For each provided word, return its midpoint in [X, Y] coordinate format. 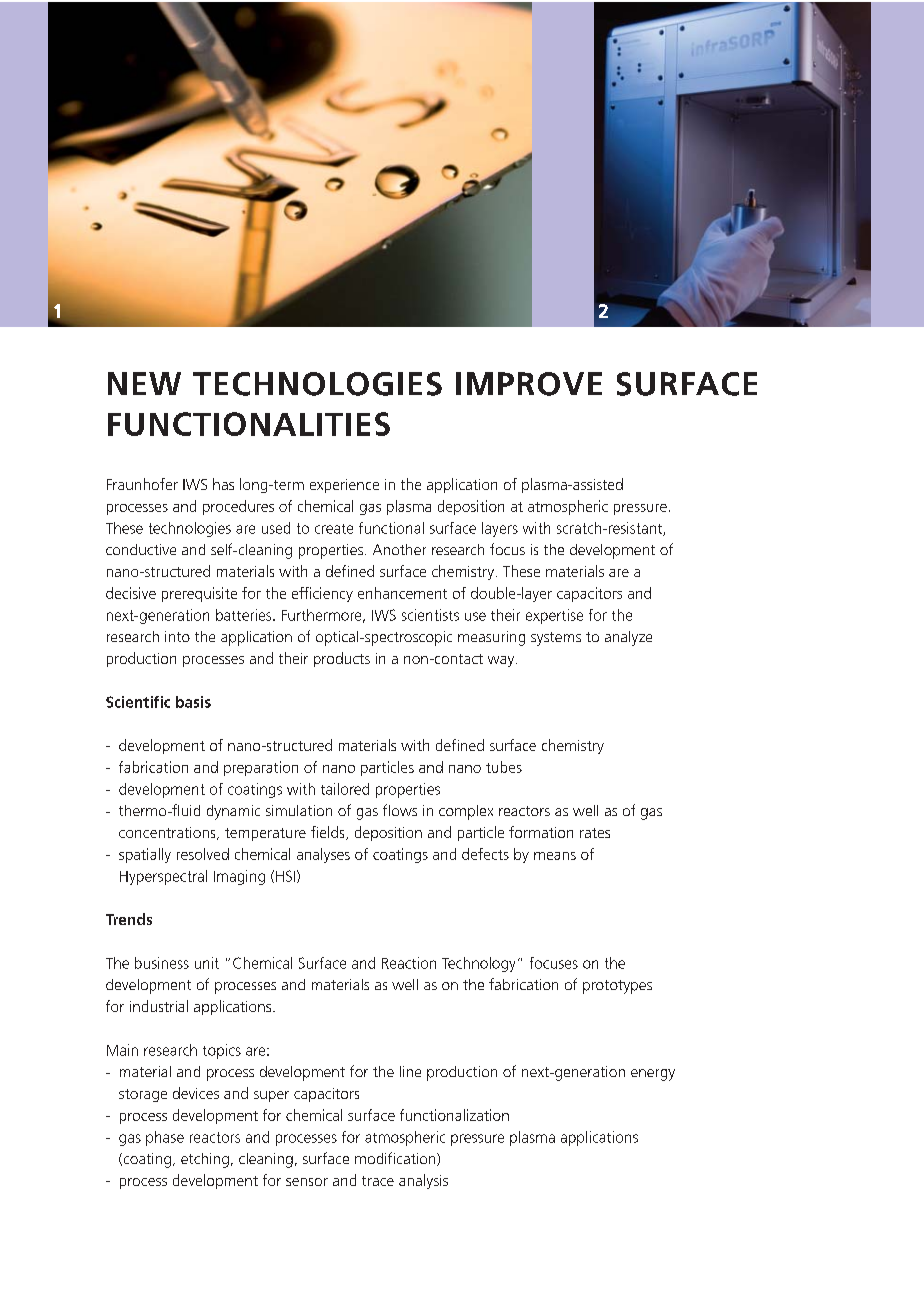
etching [205, 1160]
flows [400, 810]
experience [344, 486]
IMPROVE [529, 384]
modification [396, 1159]
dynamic [233, 812]
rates [595, 833]
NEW [144, 383]
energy [653, 1075]
